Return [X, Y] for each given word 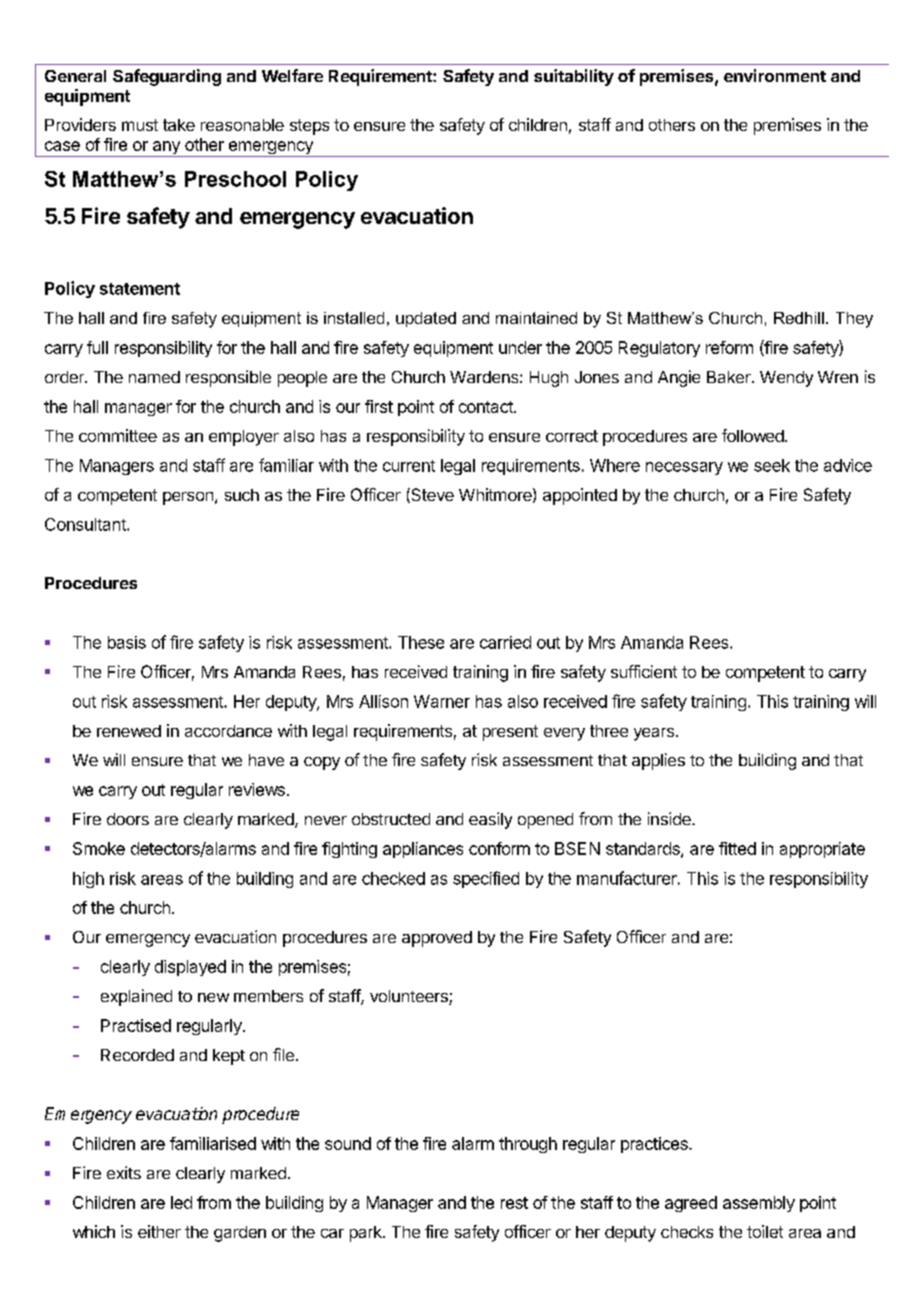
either [159, 1231]
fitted [737, 848]
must [140, 125]
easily [490, 820]
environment [775, 75]
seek [772, 465]
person [188, 498]
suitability [574, 77]
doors [128, 819]
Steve [431, 495]
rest [514, 1203]
